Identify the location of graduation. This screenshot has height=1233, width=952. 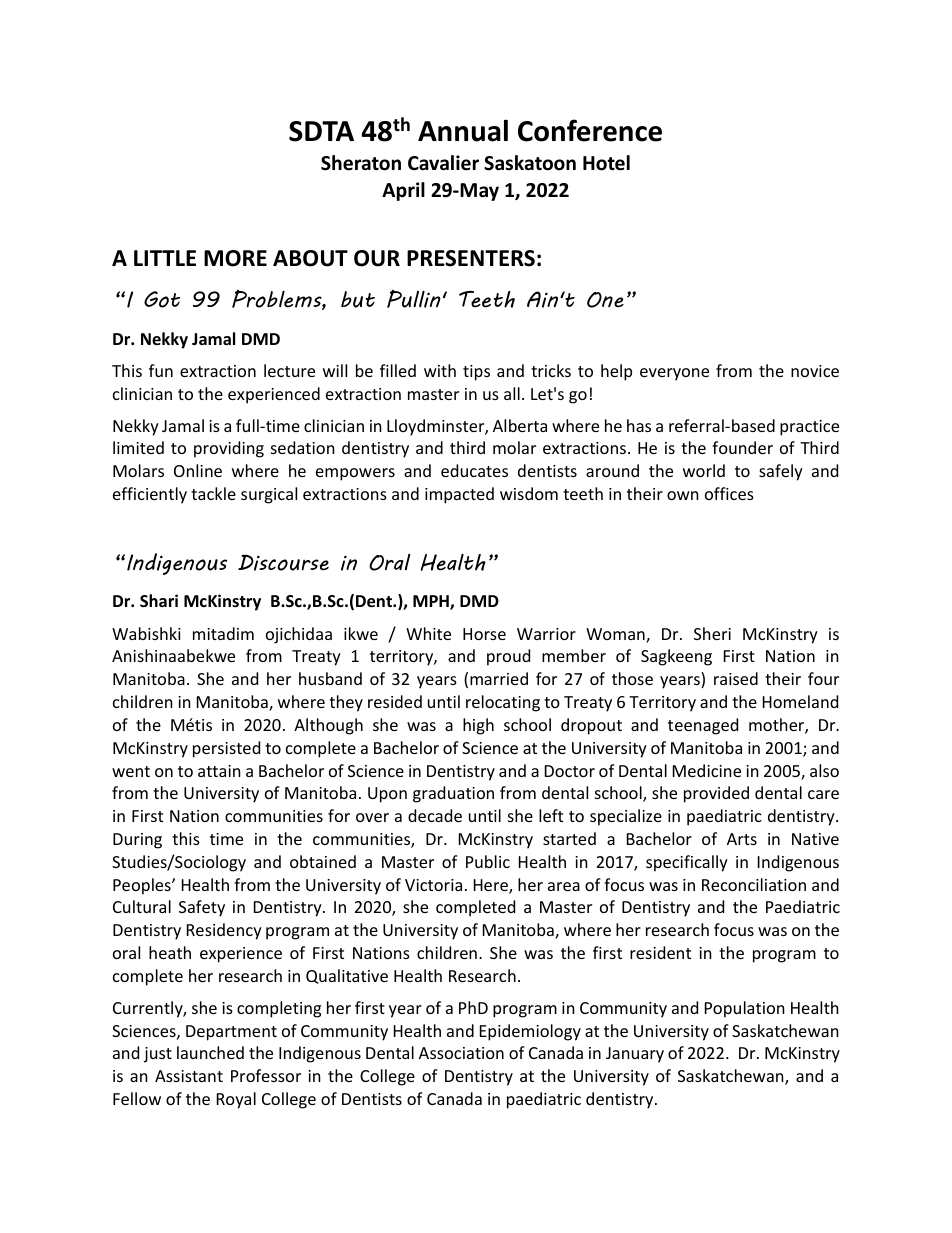
(453, 794).
